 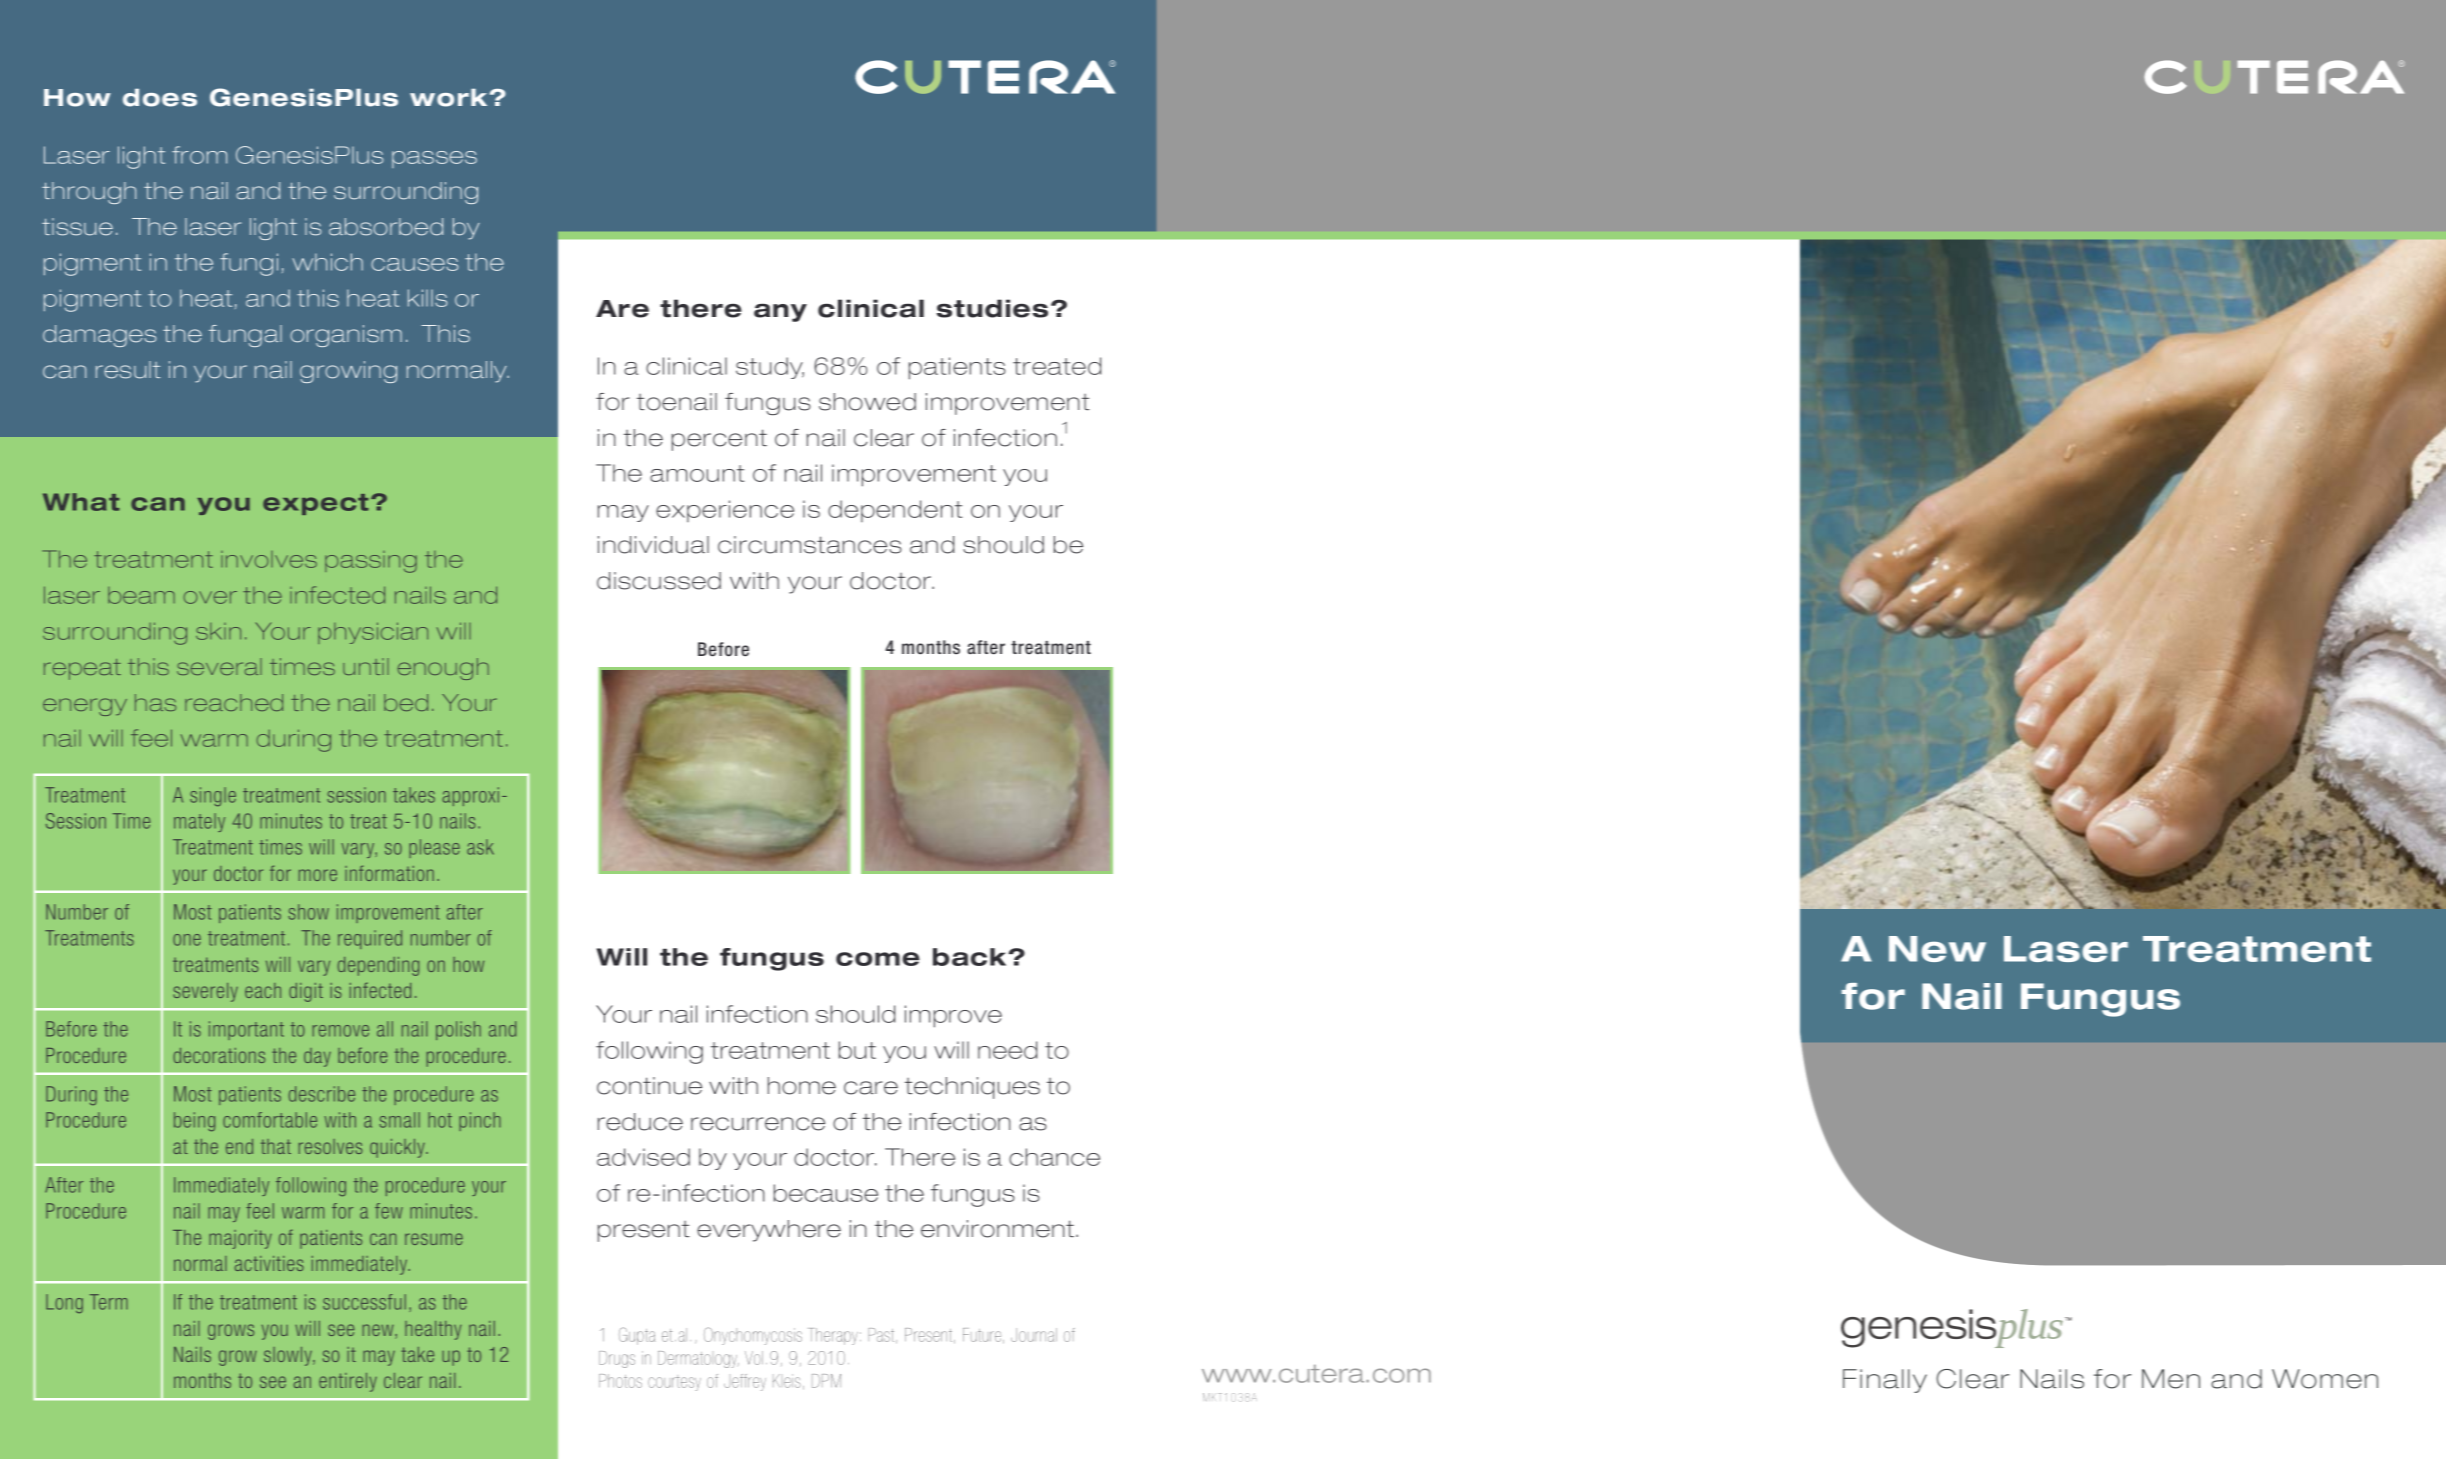 I want to click on dependent, so click(x=895, y=511).
